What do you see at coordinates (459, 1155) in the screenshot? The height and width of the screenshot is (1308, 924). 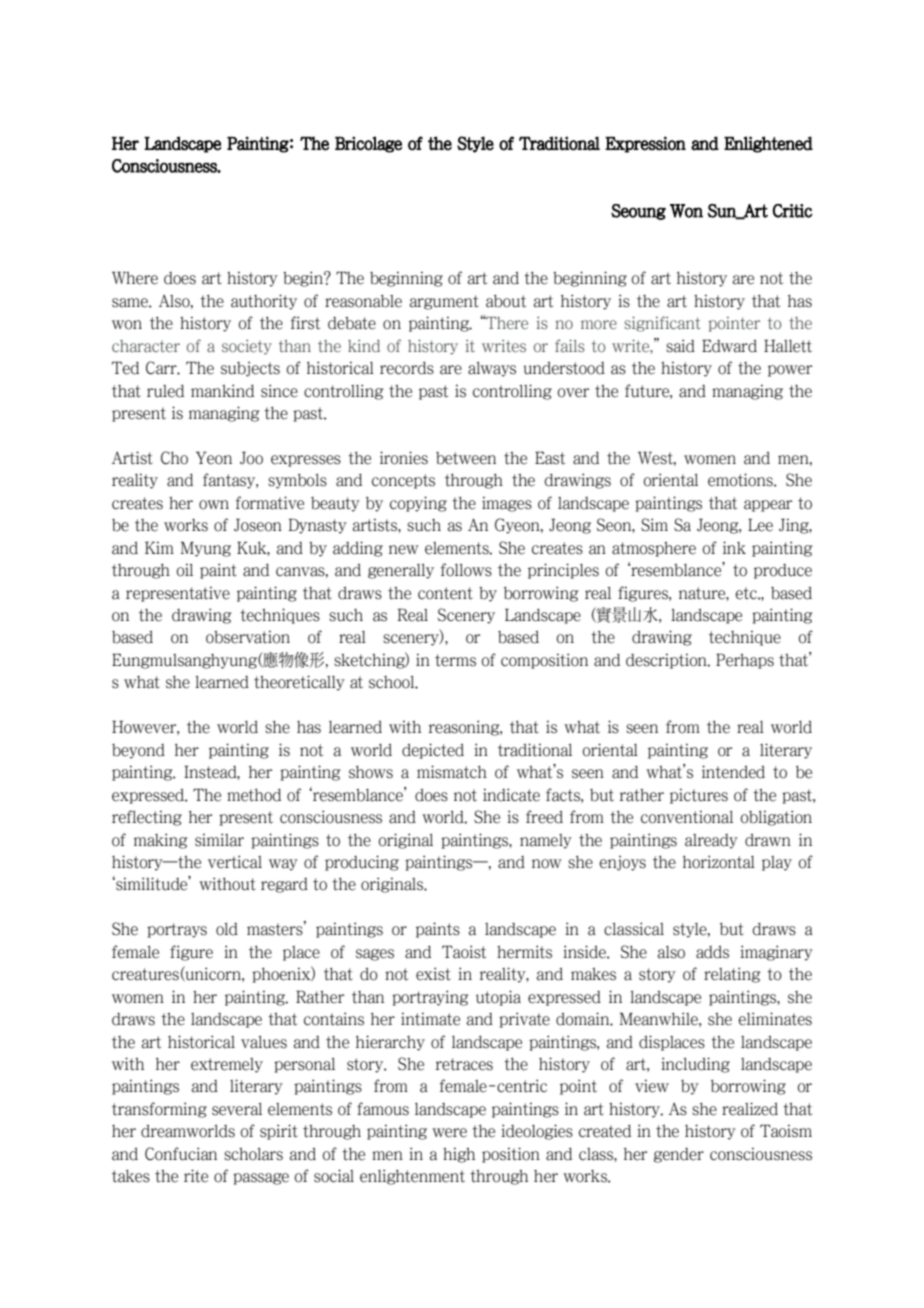 I see `high` at bounding box center [459, 1155].
